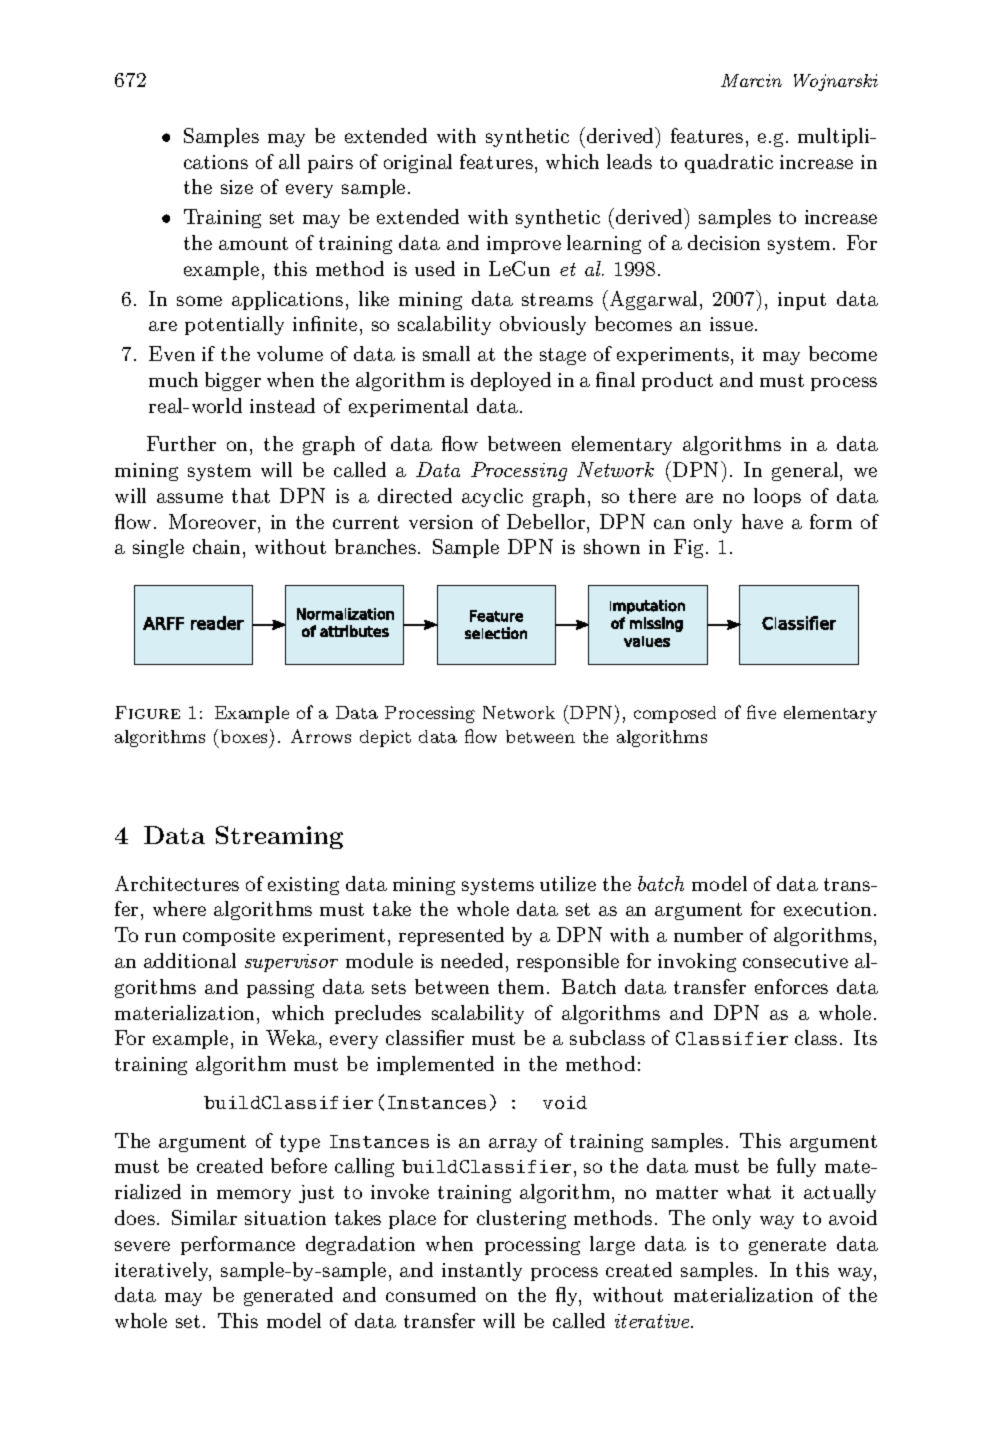  Describe the element at coordinates (246, 736) in the screenshot. I see `boxes` at that location.
